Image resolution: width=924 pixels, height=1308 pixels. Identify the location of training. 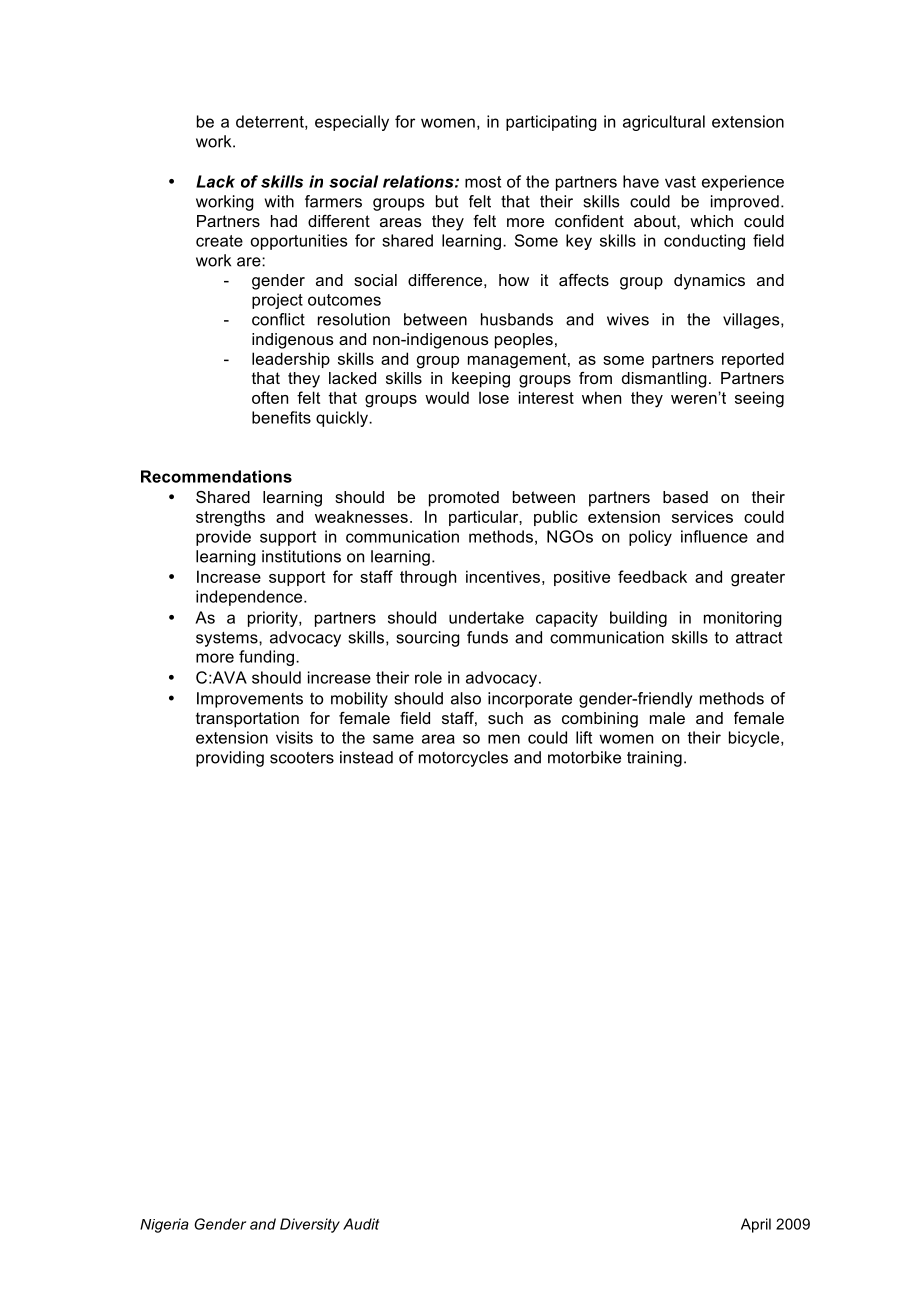
(654, 759).
